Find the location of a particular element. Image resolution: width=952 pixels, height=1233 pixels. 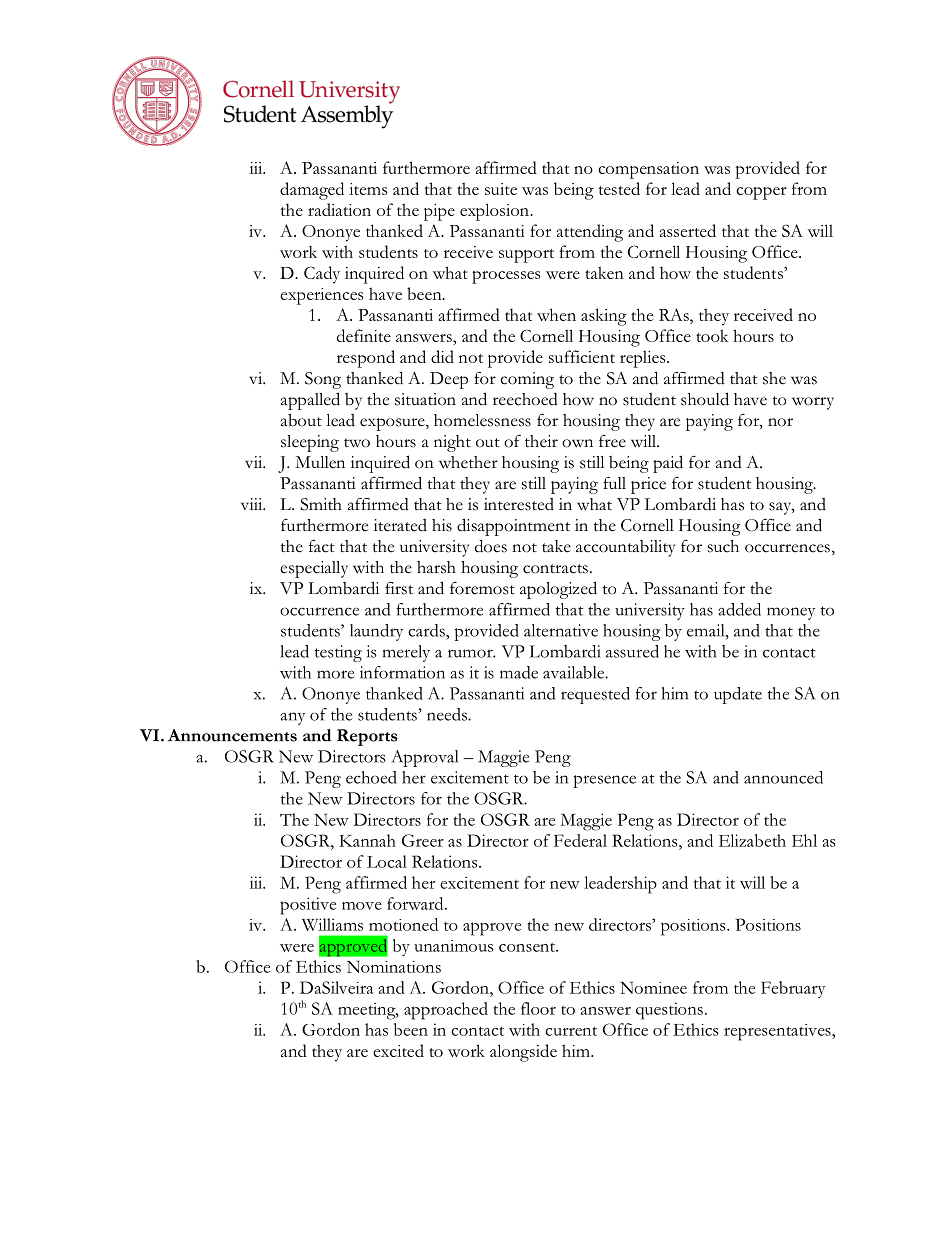

damaged is located at coordinates (312, 191).
